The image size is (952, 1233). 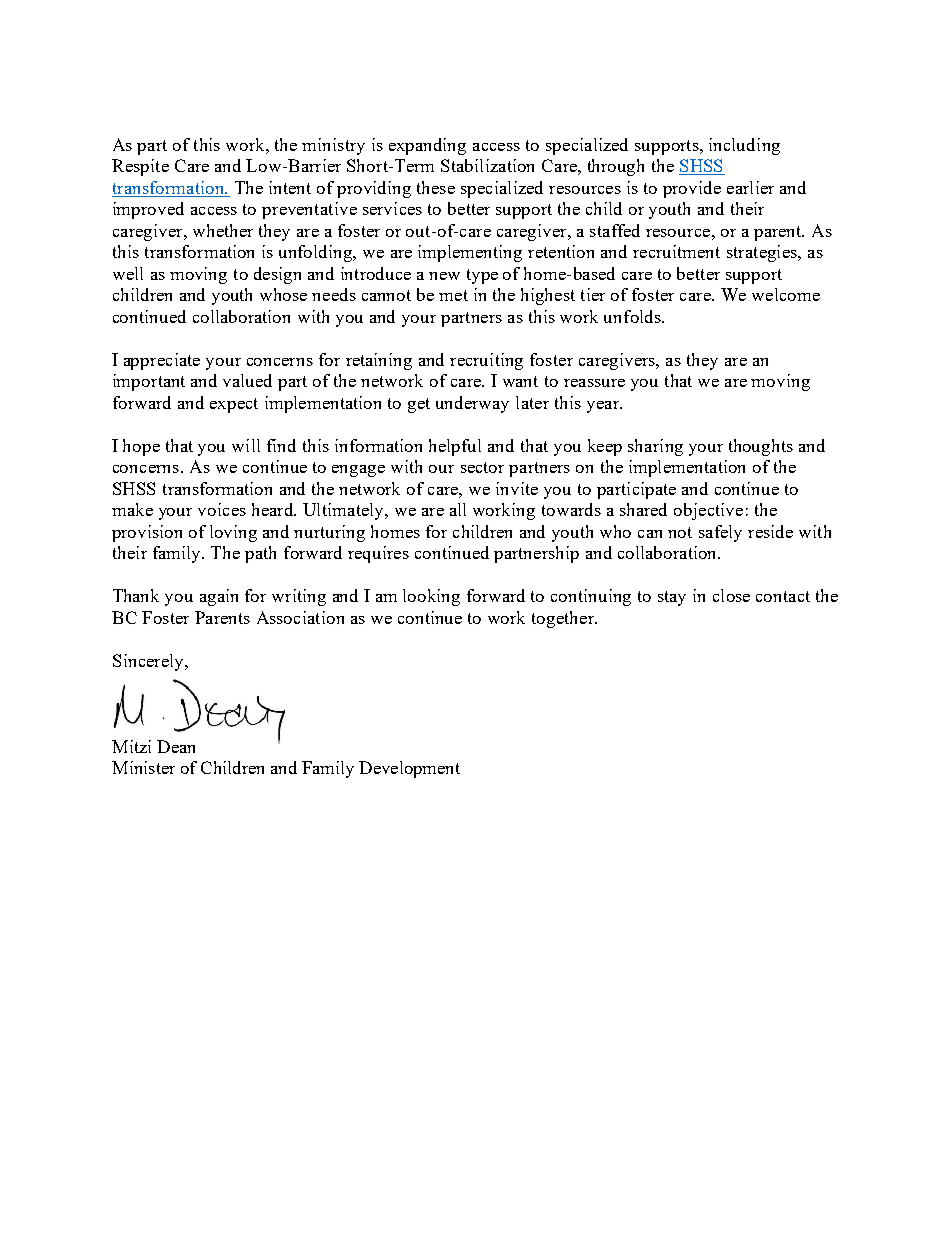 What do you see at coordinates (633, 316) in the page?
I see `unfolds` at bounding box center [633, 316].
